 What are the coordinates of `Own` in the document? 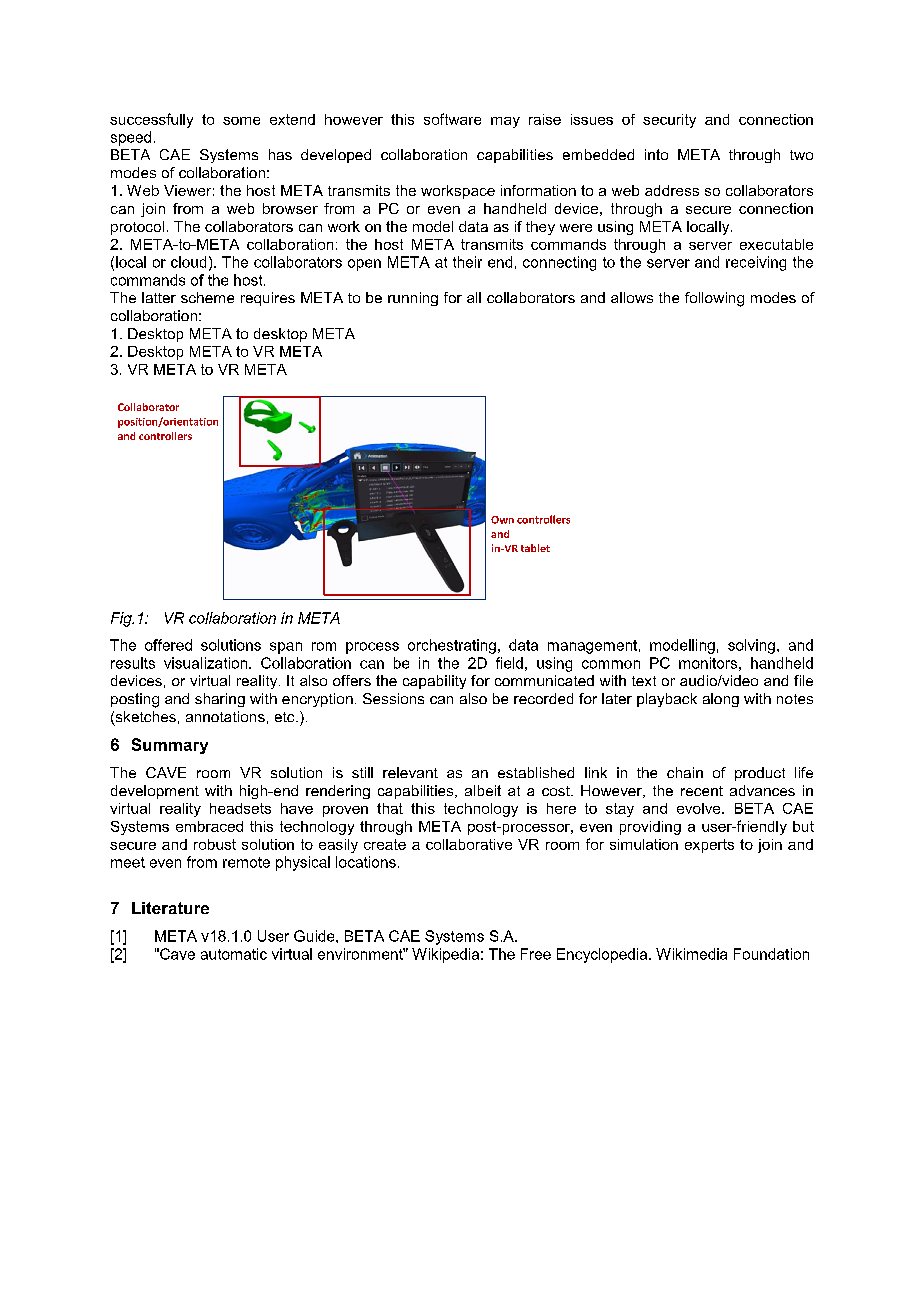 It's located at (502, 520).
